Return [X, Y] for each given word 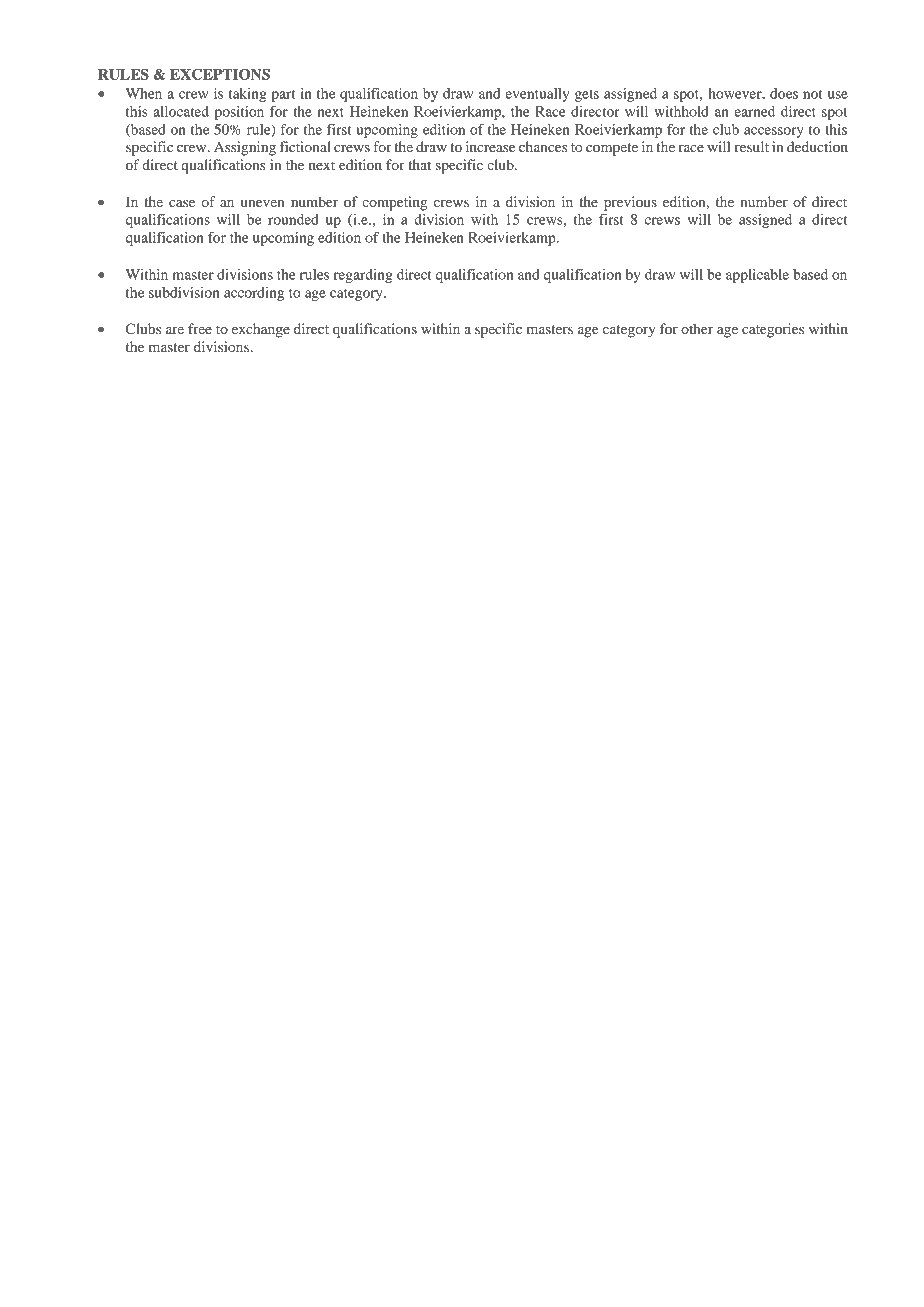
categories [773, 330]
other [697, 328]
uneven [263, 203]
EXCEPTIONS [220, 74]
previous [630, 203]
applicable [757, 276]
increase [490, 146]
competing [394, 203]
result [752, 146]
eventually [537, 95]
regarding [363, 276]
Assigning [245, 148]
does [784, 93]
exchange [261, 330]
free [200, 328]
